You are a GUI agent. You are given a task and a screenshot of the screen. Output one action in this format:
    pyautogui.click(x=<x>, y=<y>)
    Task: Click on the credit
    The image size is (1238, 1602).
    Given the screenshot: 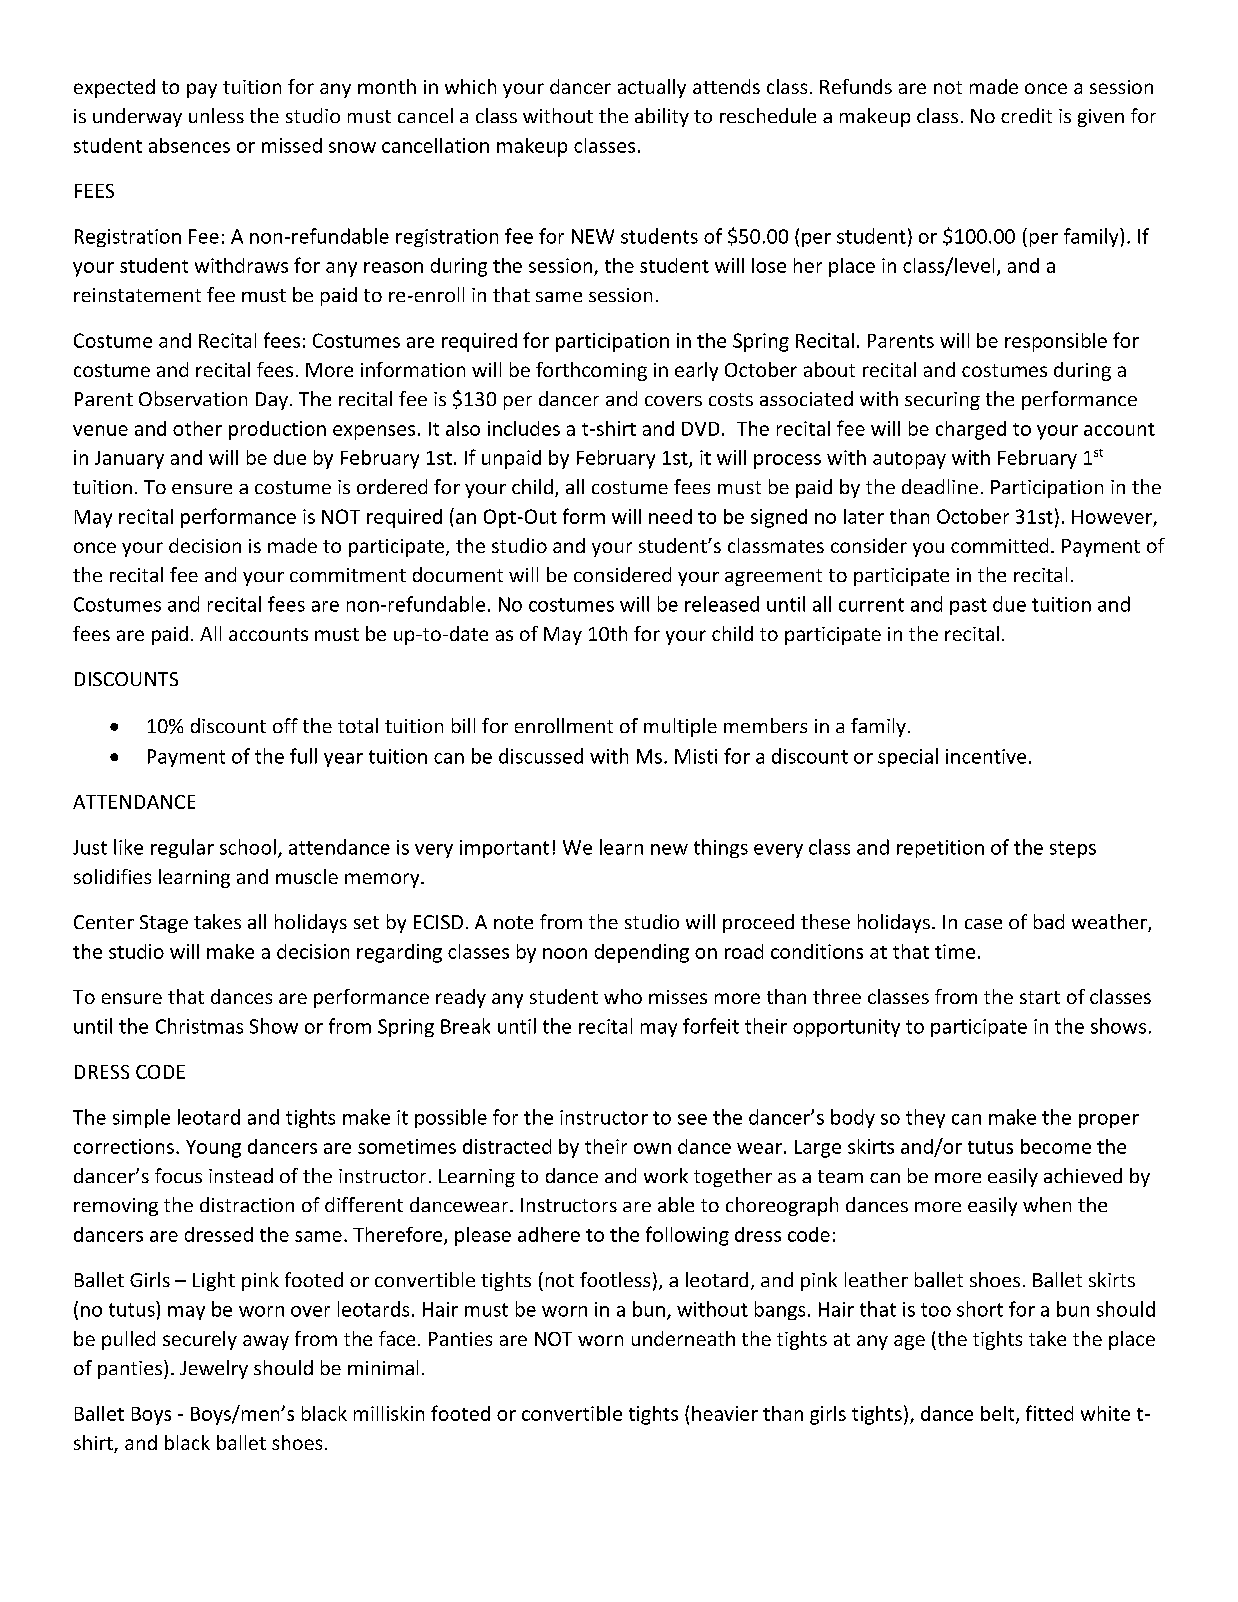 What is the action you would take?
    pyautogui.click(x=1026, y=115)
